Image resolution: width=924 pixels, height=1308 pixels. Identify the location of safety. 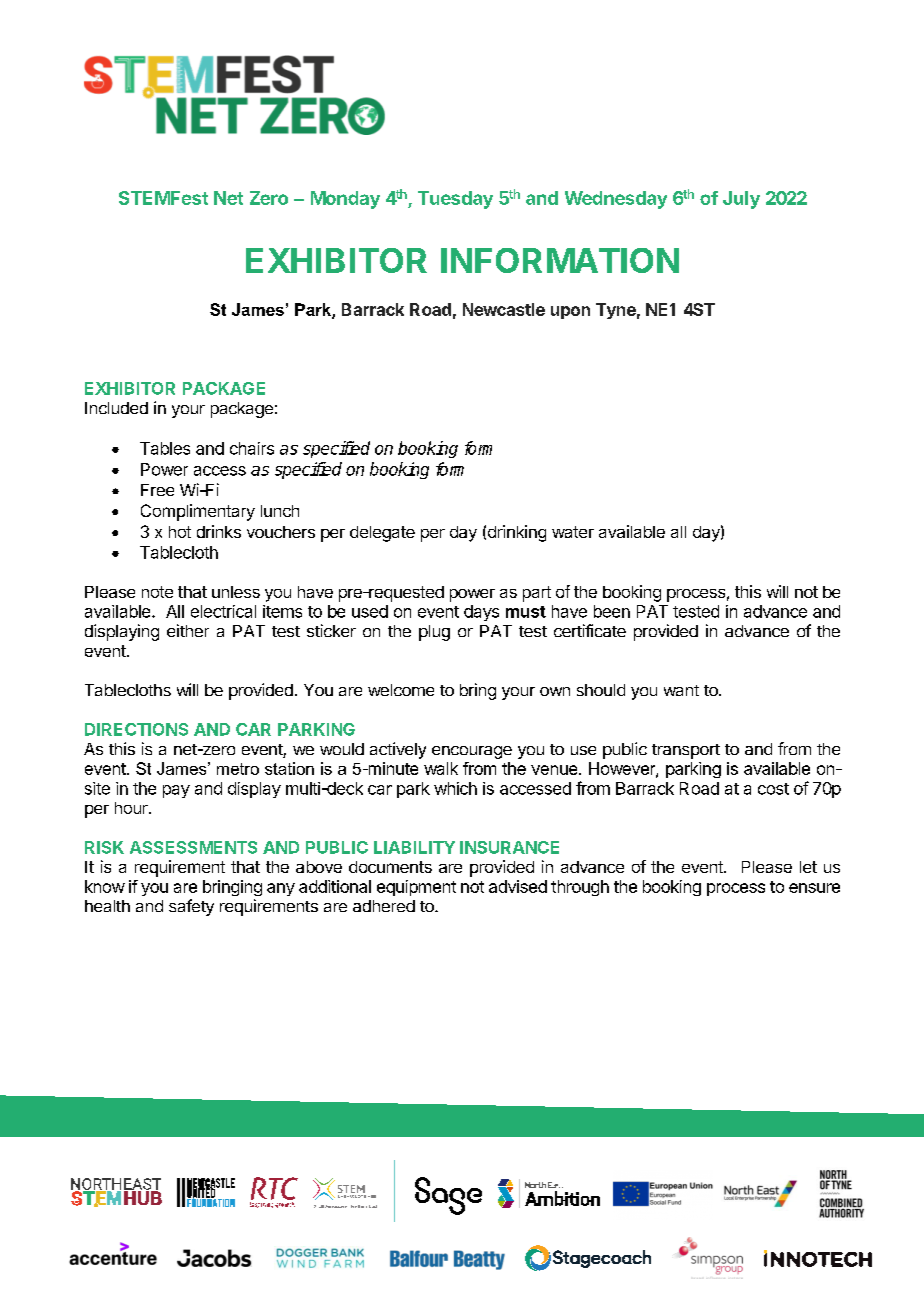
(191, 907).
